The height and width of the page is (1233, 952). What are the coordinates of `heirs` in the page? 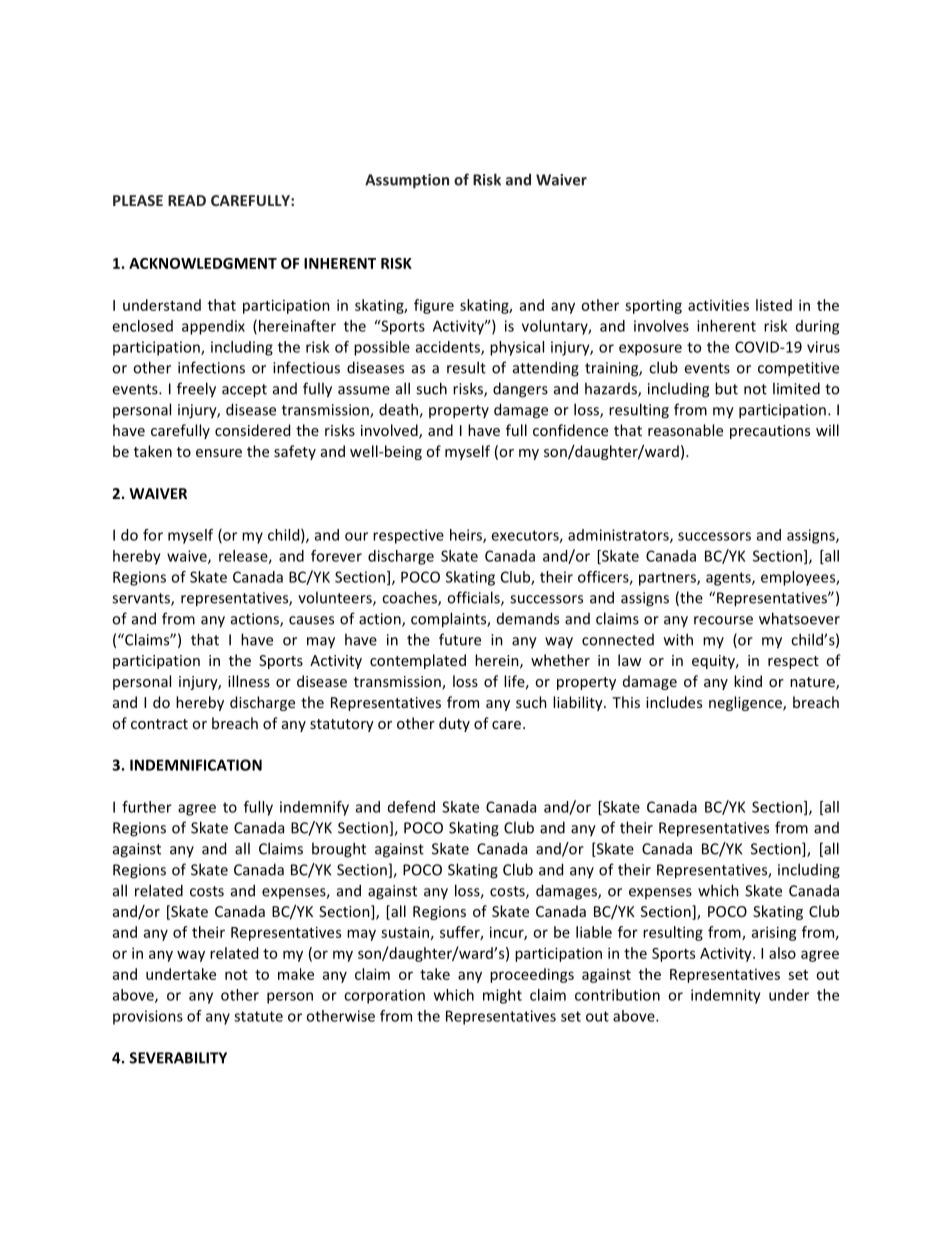 It's located at (467, 536).
